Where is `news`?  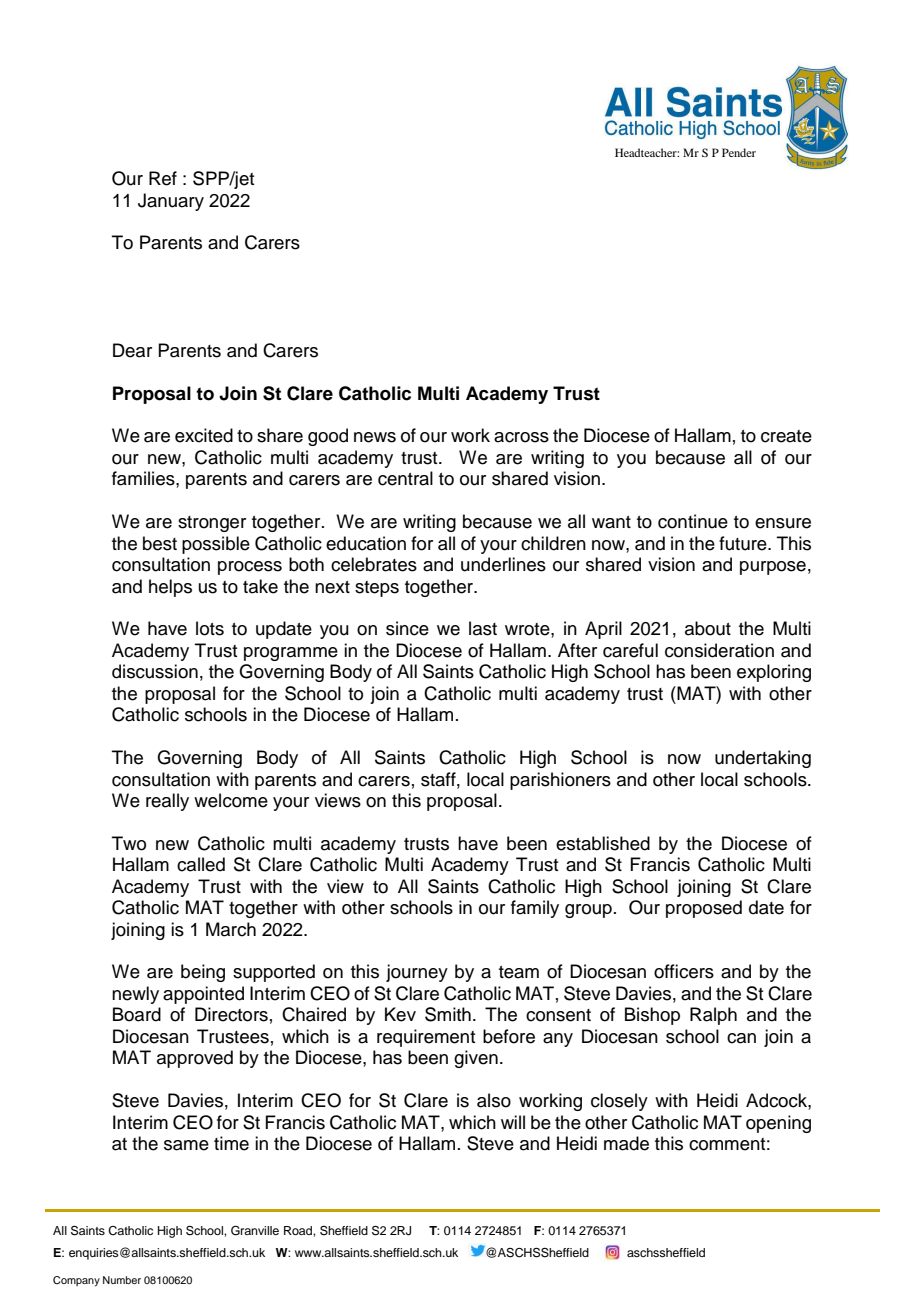 news is located at coordinates (375, 437).
